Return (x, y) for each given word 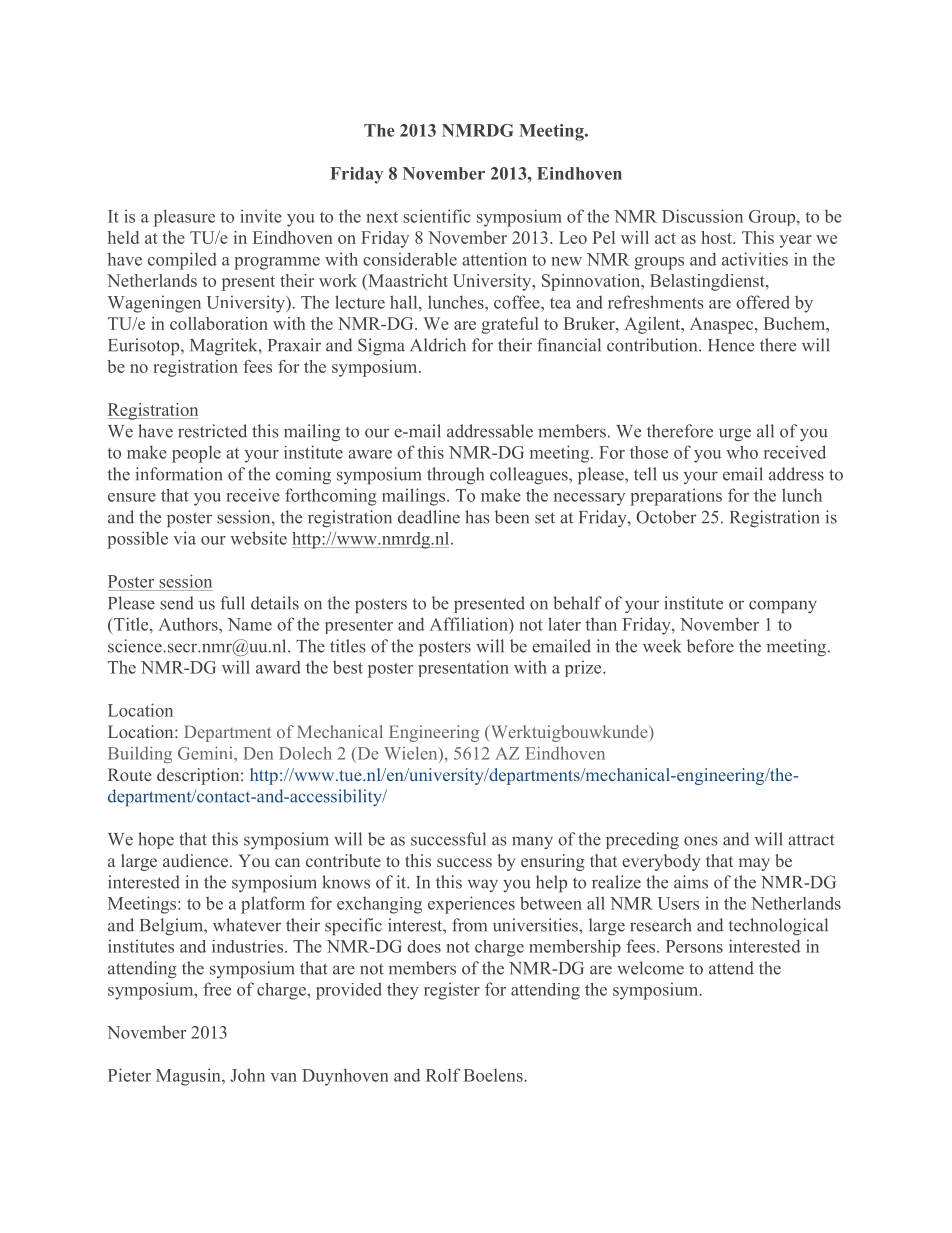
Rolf (443, 1075)
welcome (650, 968)
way (483, 885)
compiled (182, 261)
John (247, 1075)
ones (701, 841)
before (710, 646)
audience (197, 860)
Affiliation (470, 624)
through (455, 476)
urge (735, 435)
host (718, 237)
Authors (189, 624)
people (196, 454)
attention (494, 259)
